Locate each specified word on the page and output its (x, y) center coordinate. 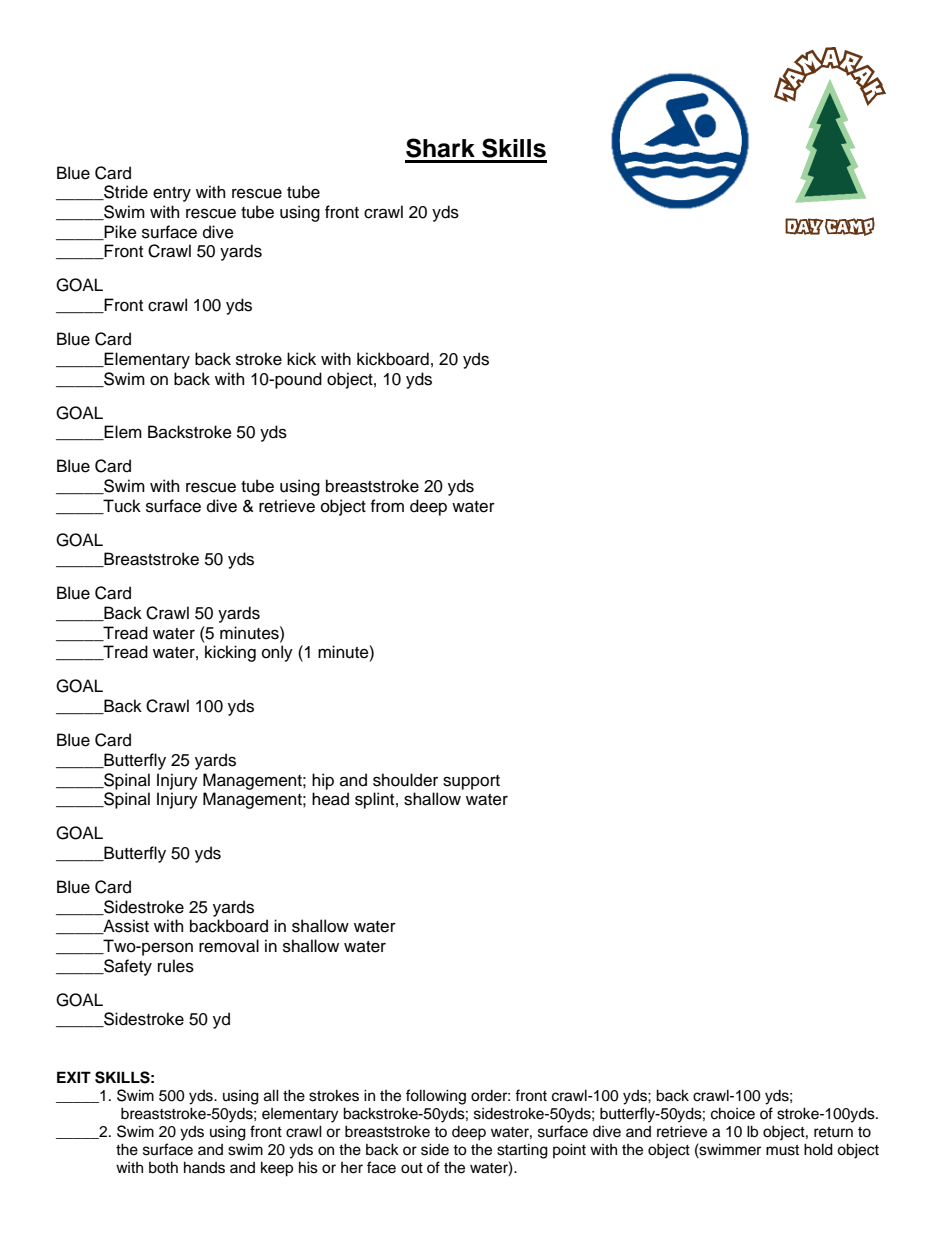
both (163, 1167)
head (330, 799)
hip (323, 781)
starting (522, 1151)
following (436, 1097)
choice (733, 1113)
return (833, 1132)
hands (204, 1167)
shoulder (405, 780)
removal (229, 946)
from (387, 506)
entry (172, 194)
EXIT (74, 1077)
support (471, 782)
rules (176, 966)
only (277, 653)
